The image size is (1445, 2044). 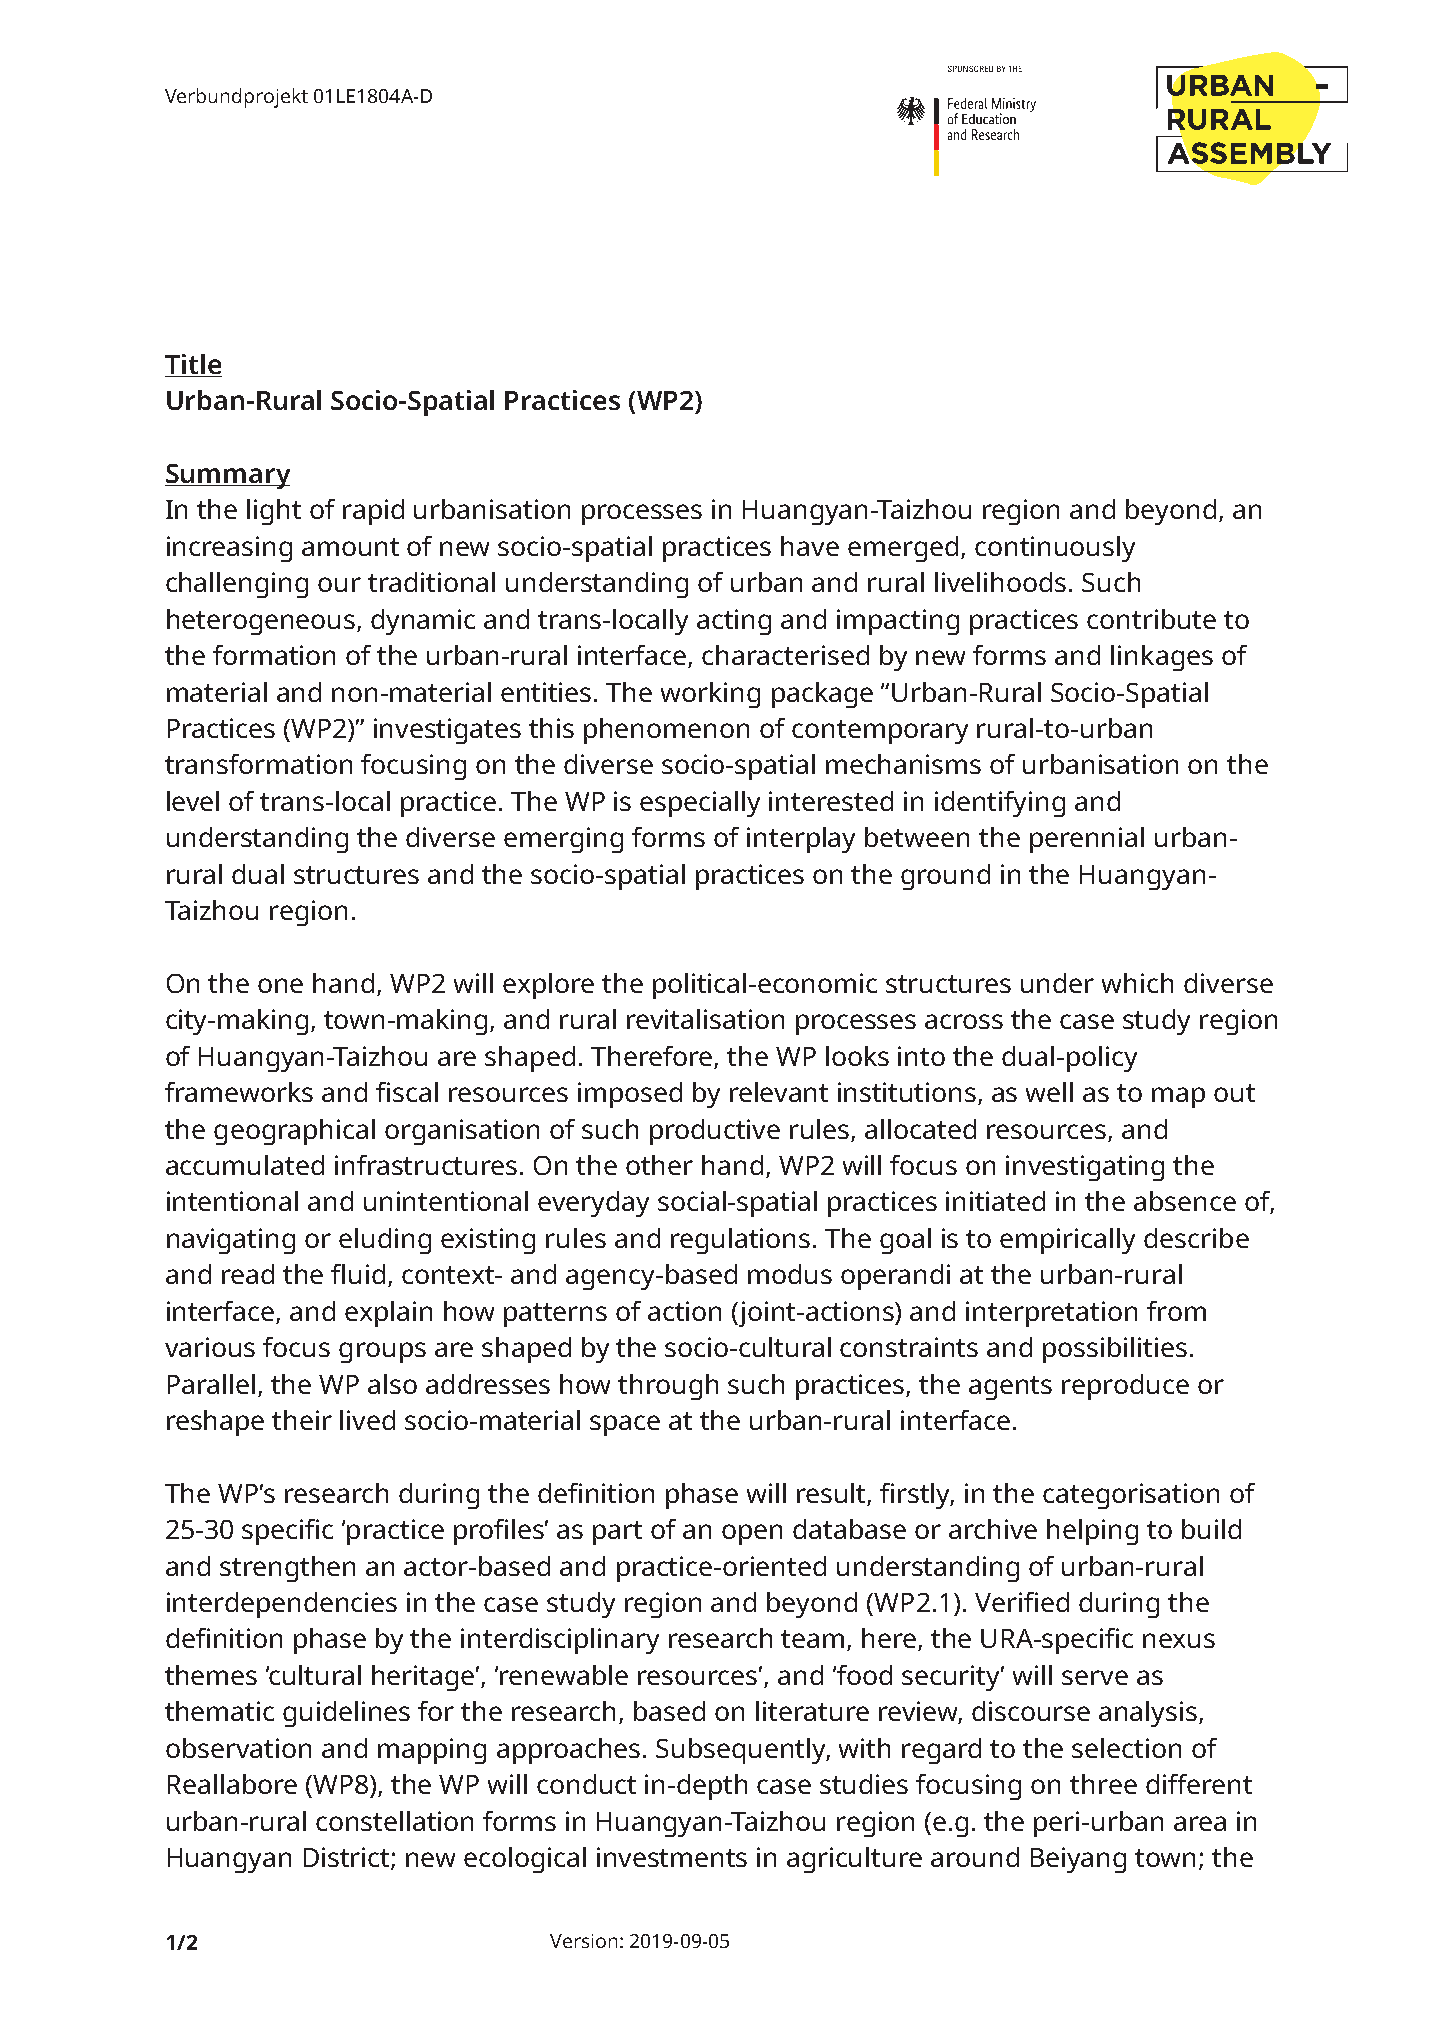 What do you see at coordinates (348, 1858) in the page?
I see `District` at bounding box center [348, 1858].
